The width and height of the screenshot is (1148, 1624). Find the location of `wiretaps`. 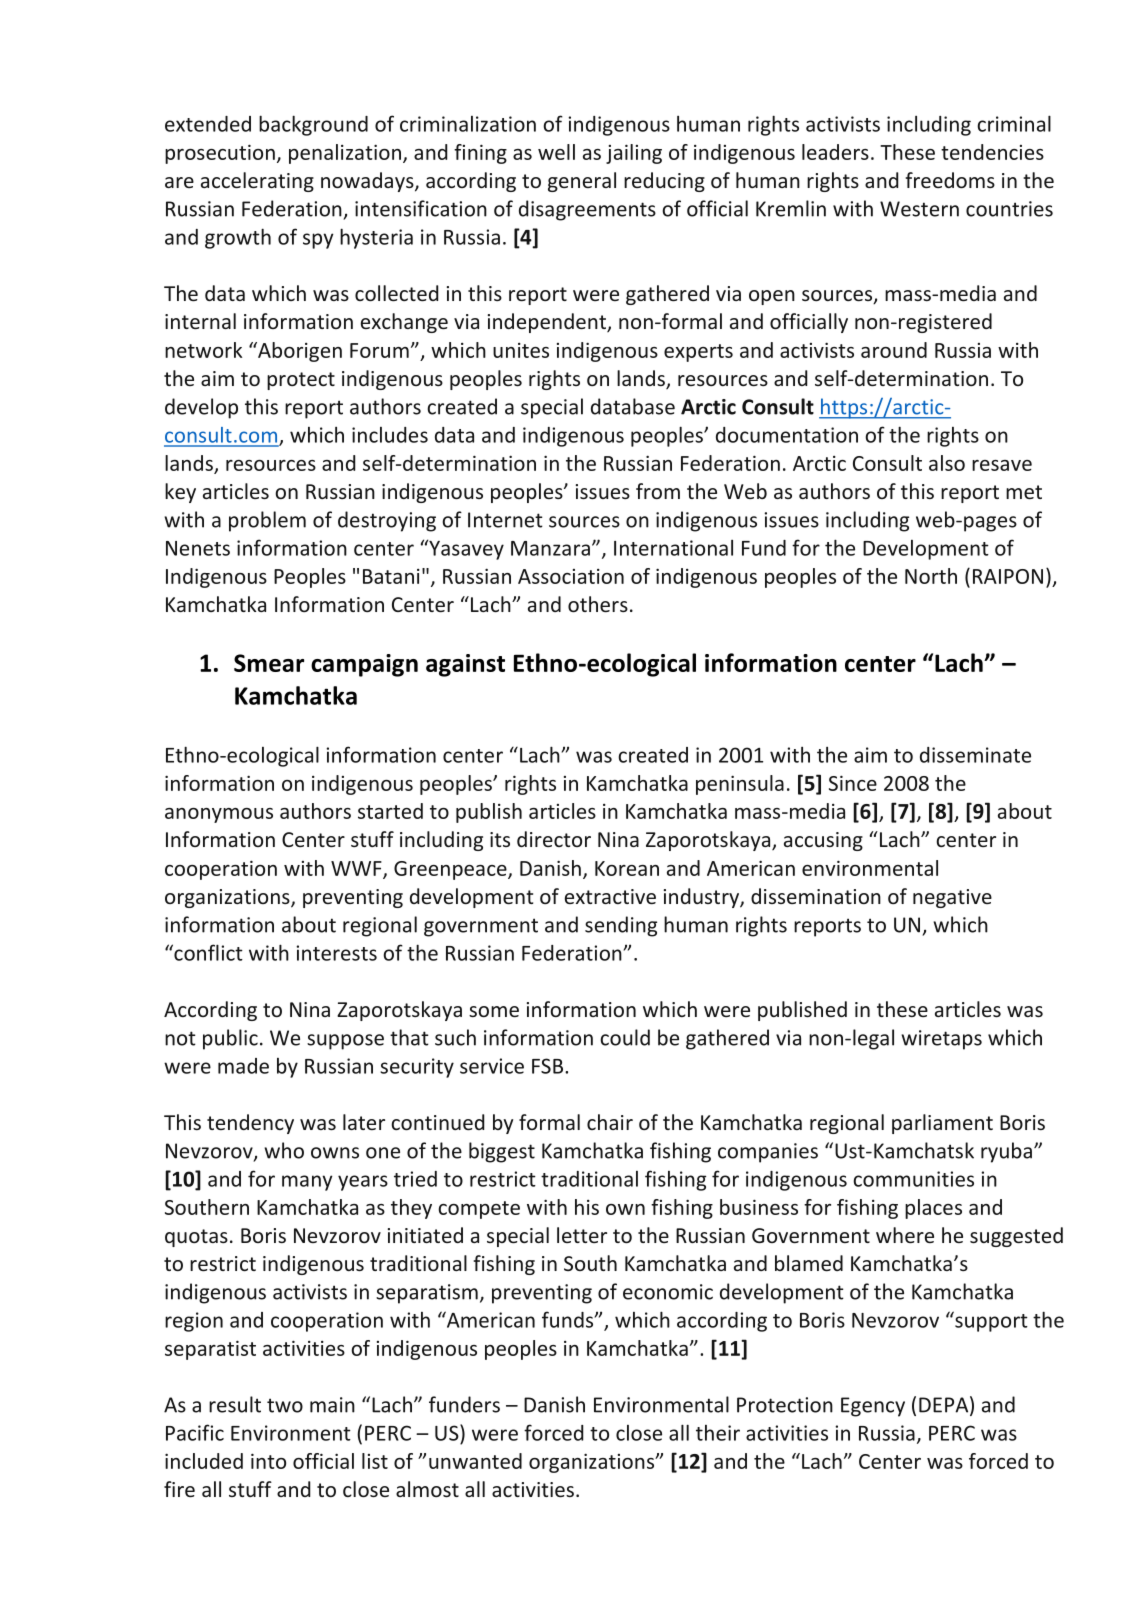

wiretaps is located at coordinates (941, 1040).
